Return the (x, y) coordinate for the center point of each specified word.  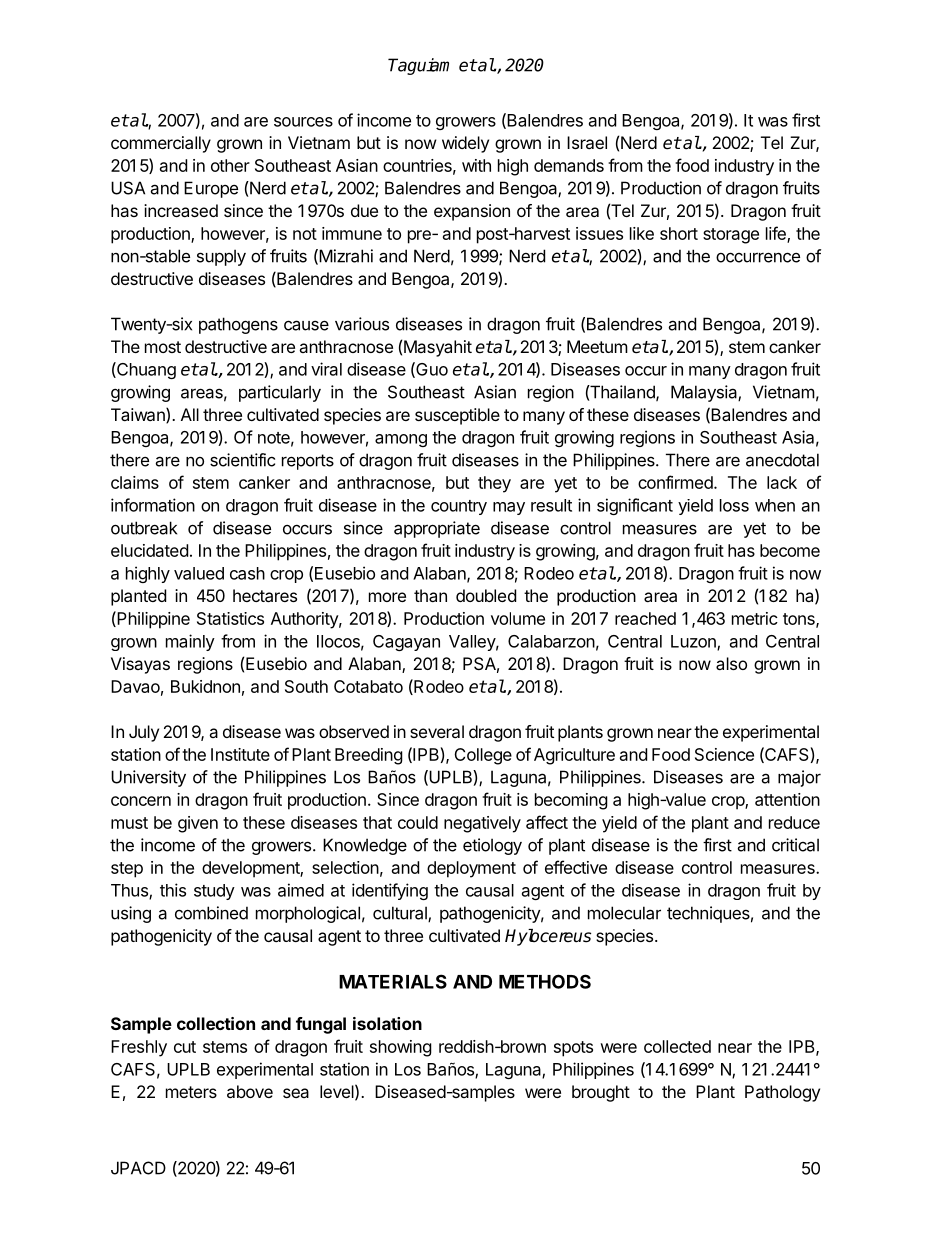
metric (755, 618)
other (230, 165)
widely (465, 144)
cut (185, 1047)
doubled (486, 595)
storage (731, 236)
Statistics (230, 618)
